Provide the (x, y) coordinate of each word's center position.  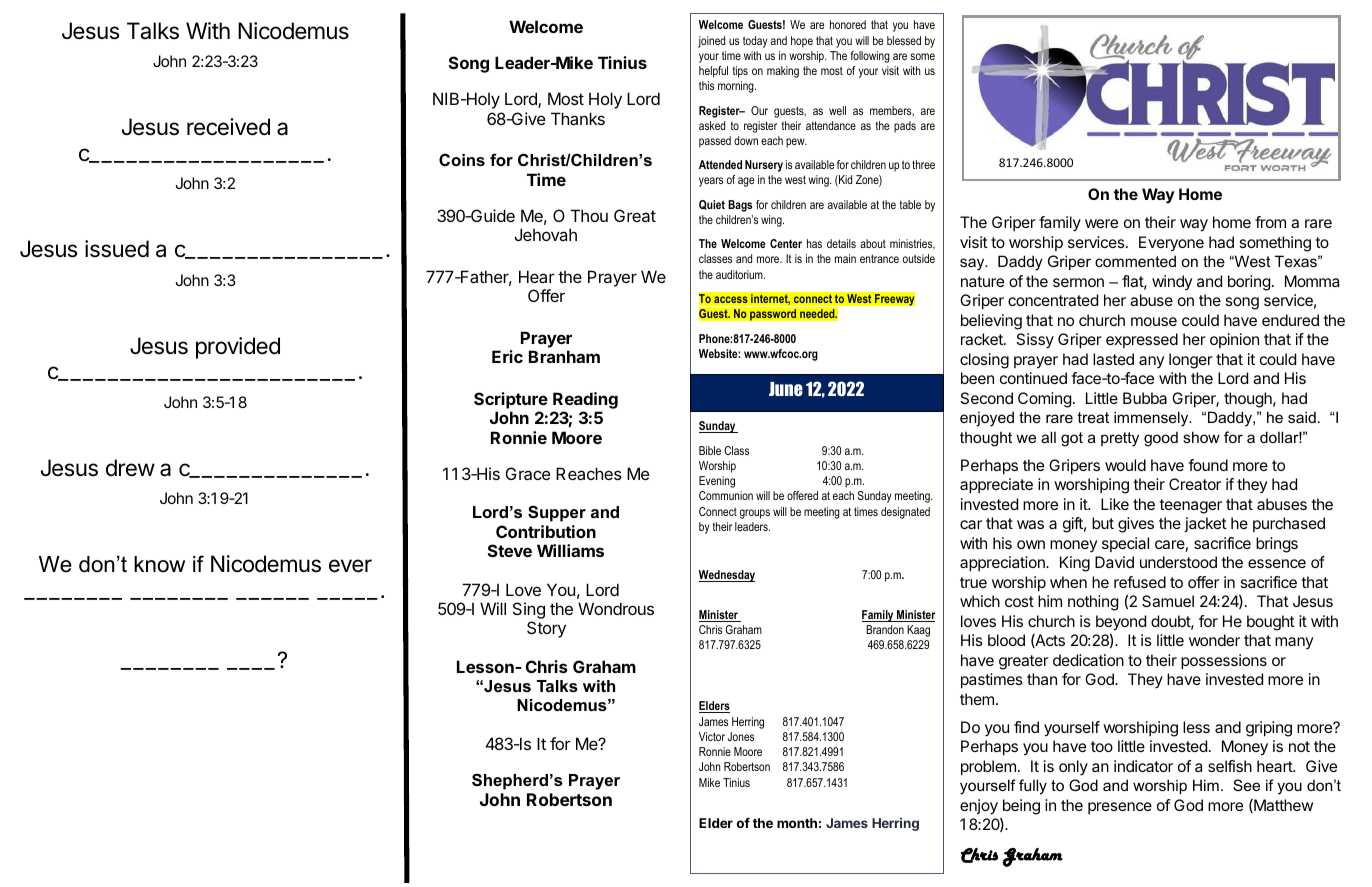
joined (711, 42)
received (228, 127)
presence (1120, 808)
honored (848, 24)
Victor (712, 736)
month (797, 823)
